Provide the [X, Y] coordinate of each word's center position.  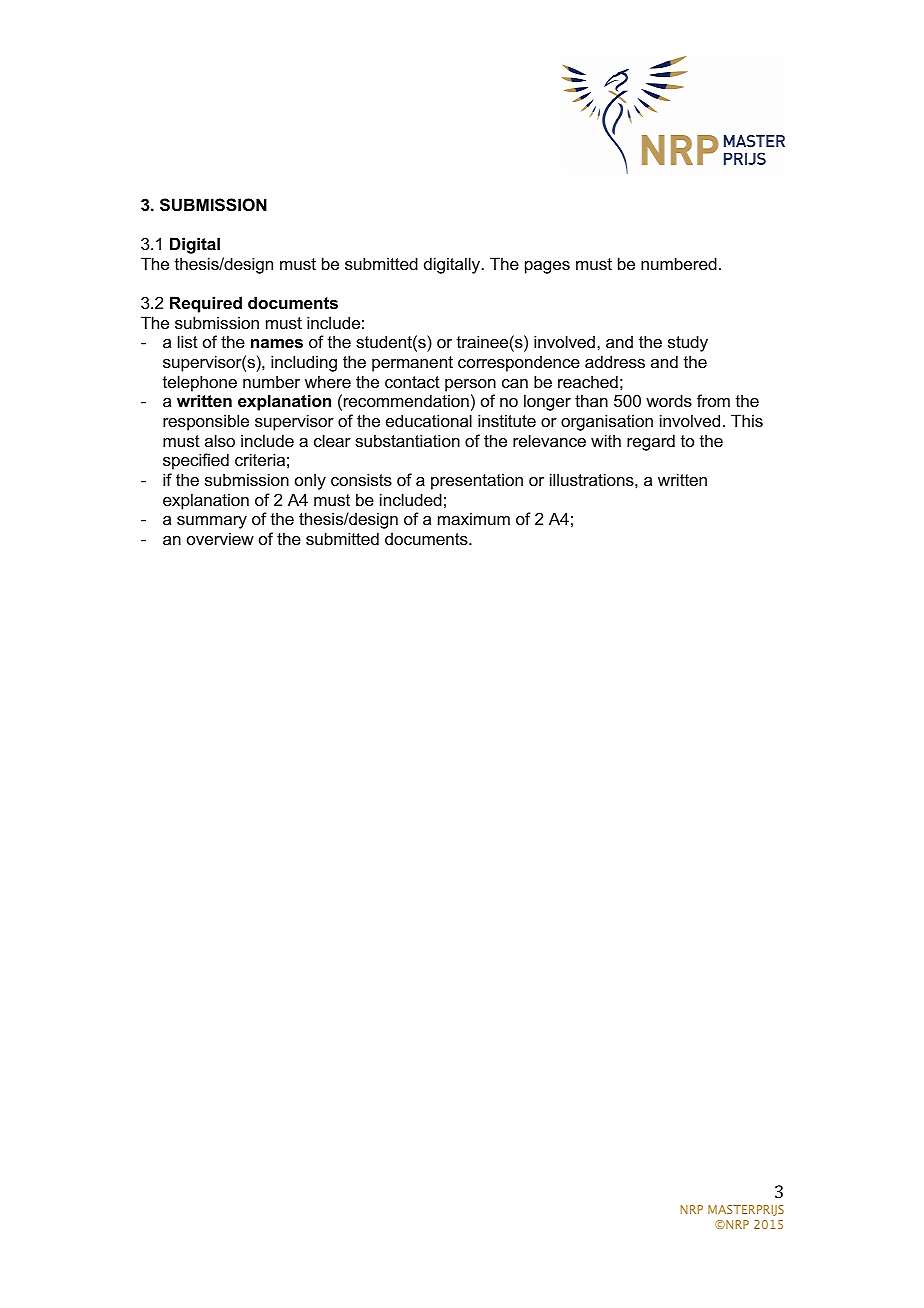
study [688, 343]
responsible [206, 422]
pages [547, 267]
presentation [477, 481]
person [470, 385]
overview [220, 538]
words [669, 400]
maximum [474, 518]
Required [206, 304]
